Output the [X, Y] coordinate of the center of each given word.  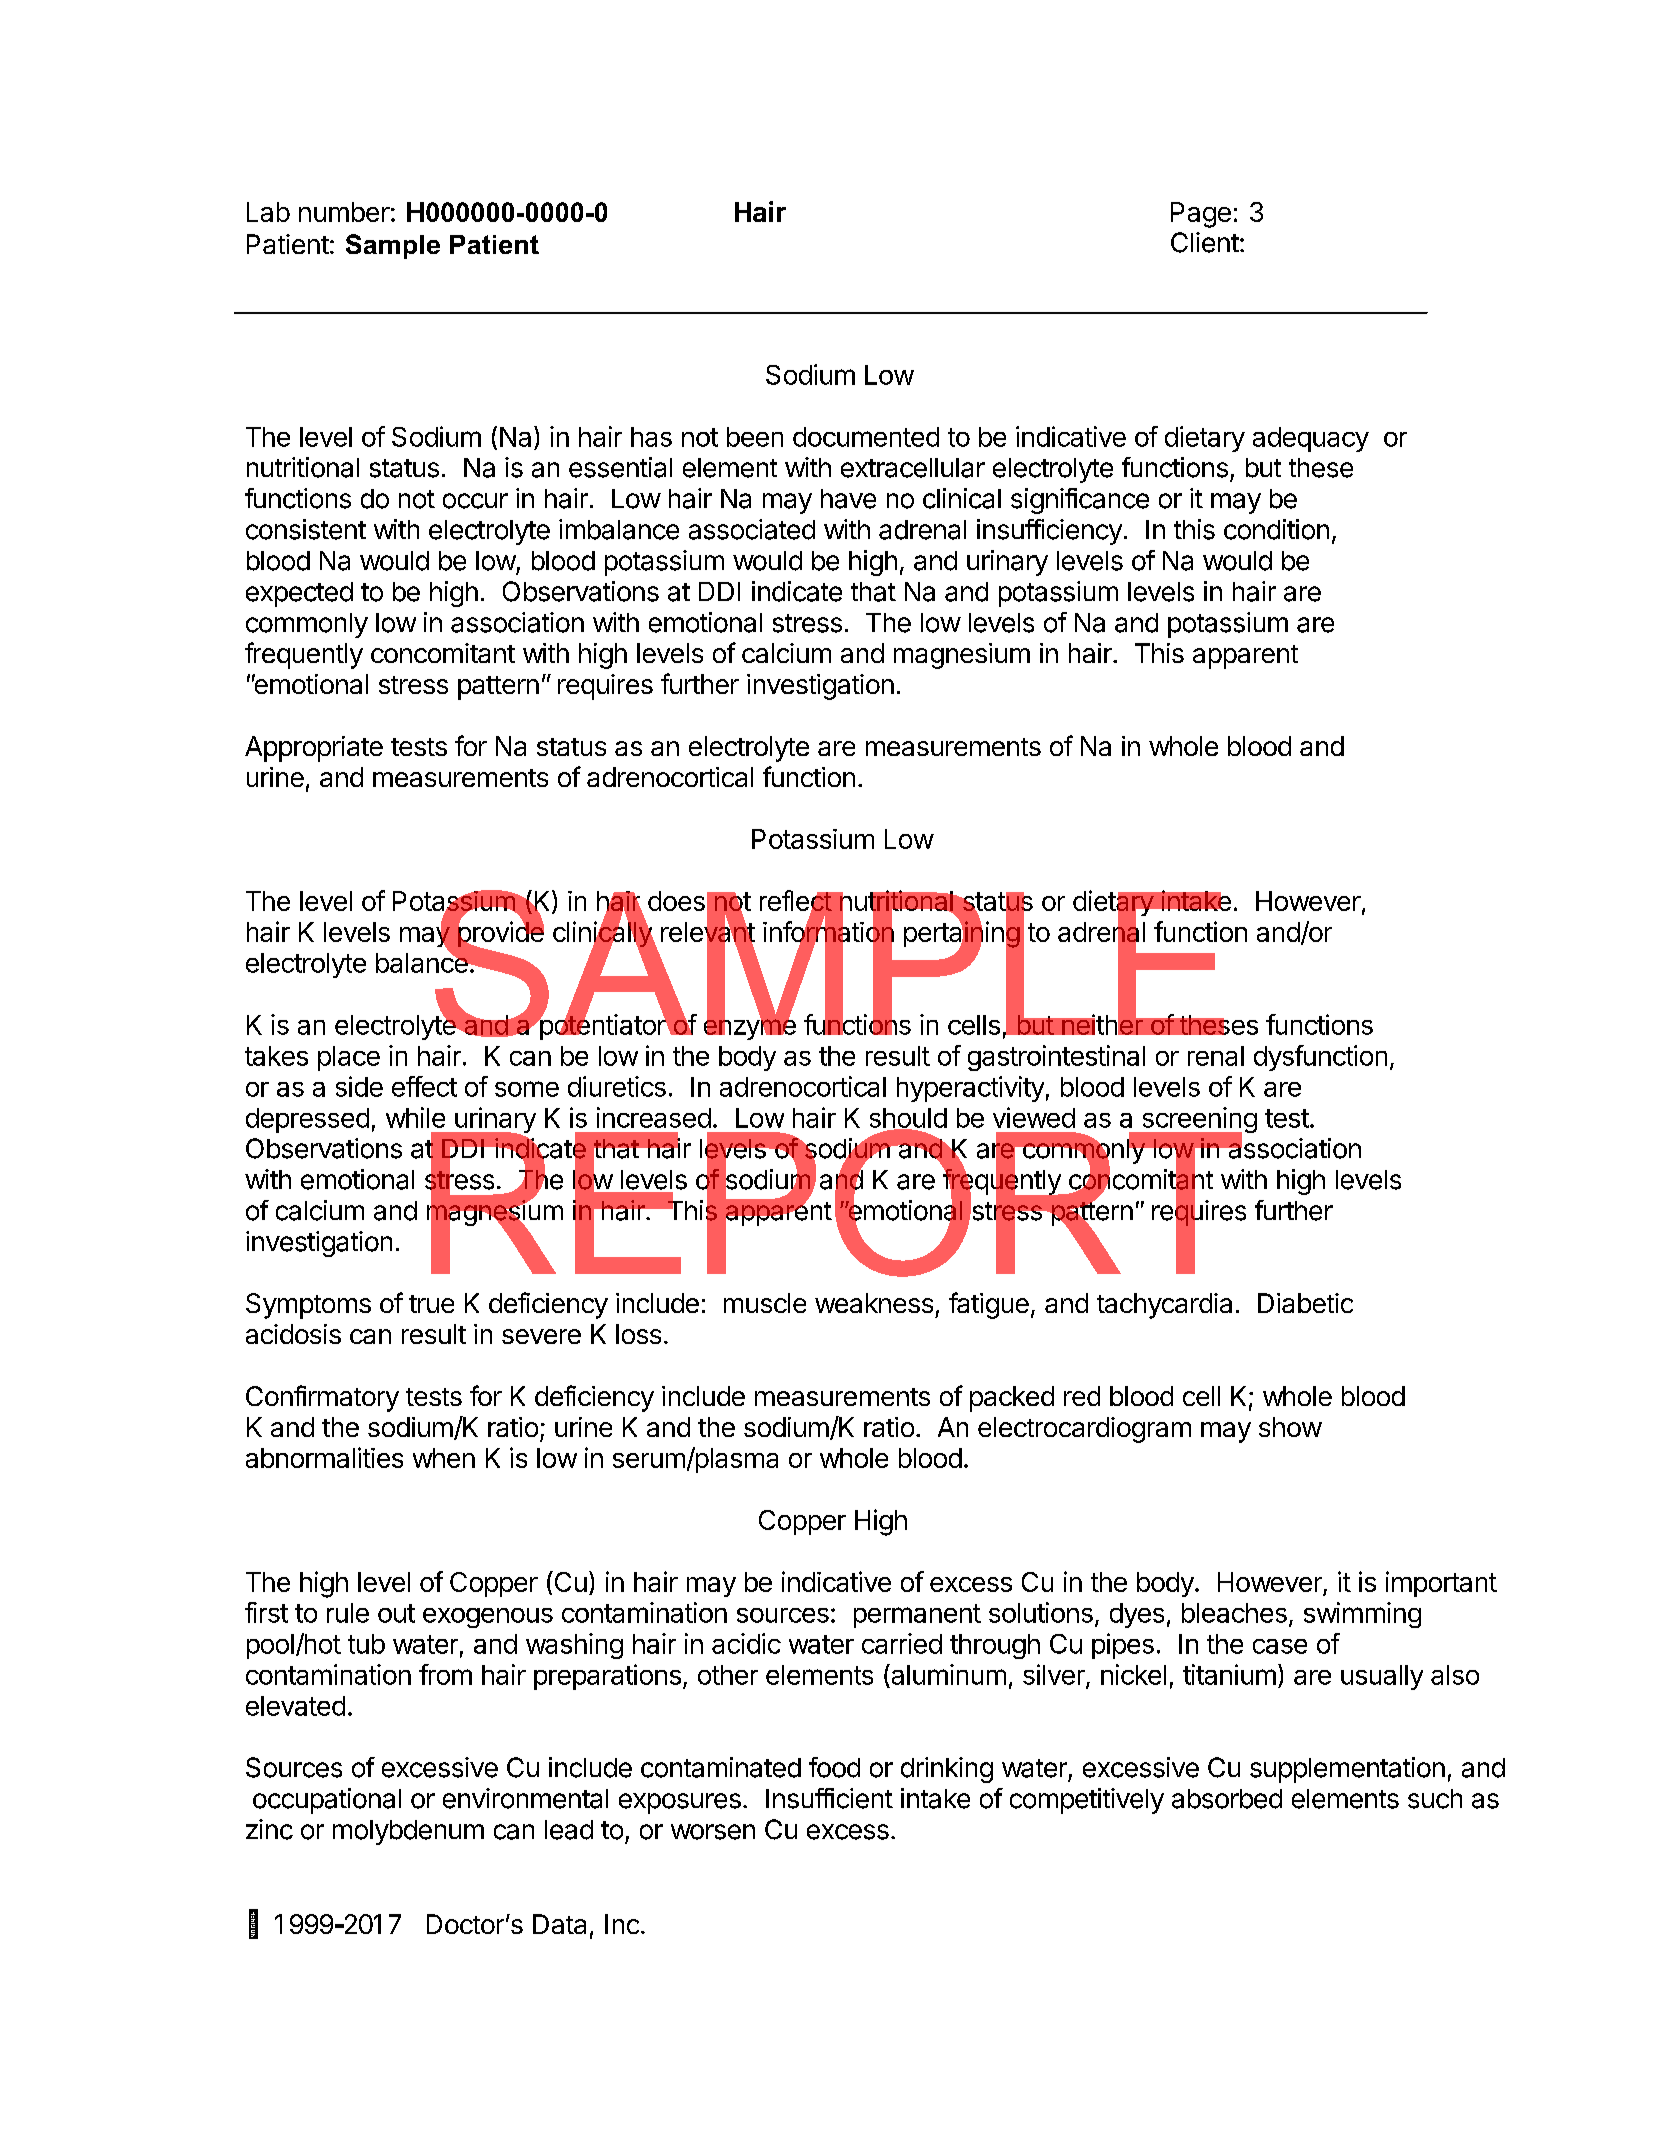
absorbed [1227, 1799]
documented [866, 437]
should [908, 1119]
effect [424, 1086]
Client [1205, 242]
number [344, 212]
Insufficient [829, 1798]
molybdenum [408, 1832]
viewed [1034, 1117]
